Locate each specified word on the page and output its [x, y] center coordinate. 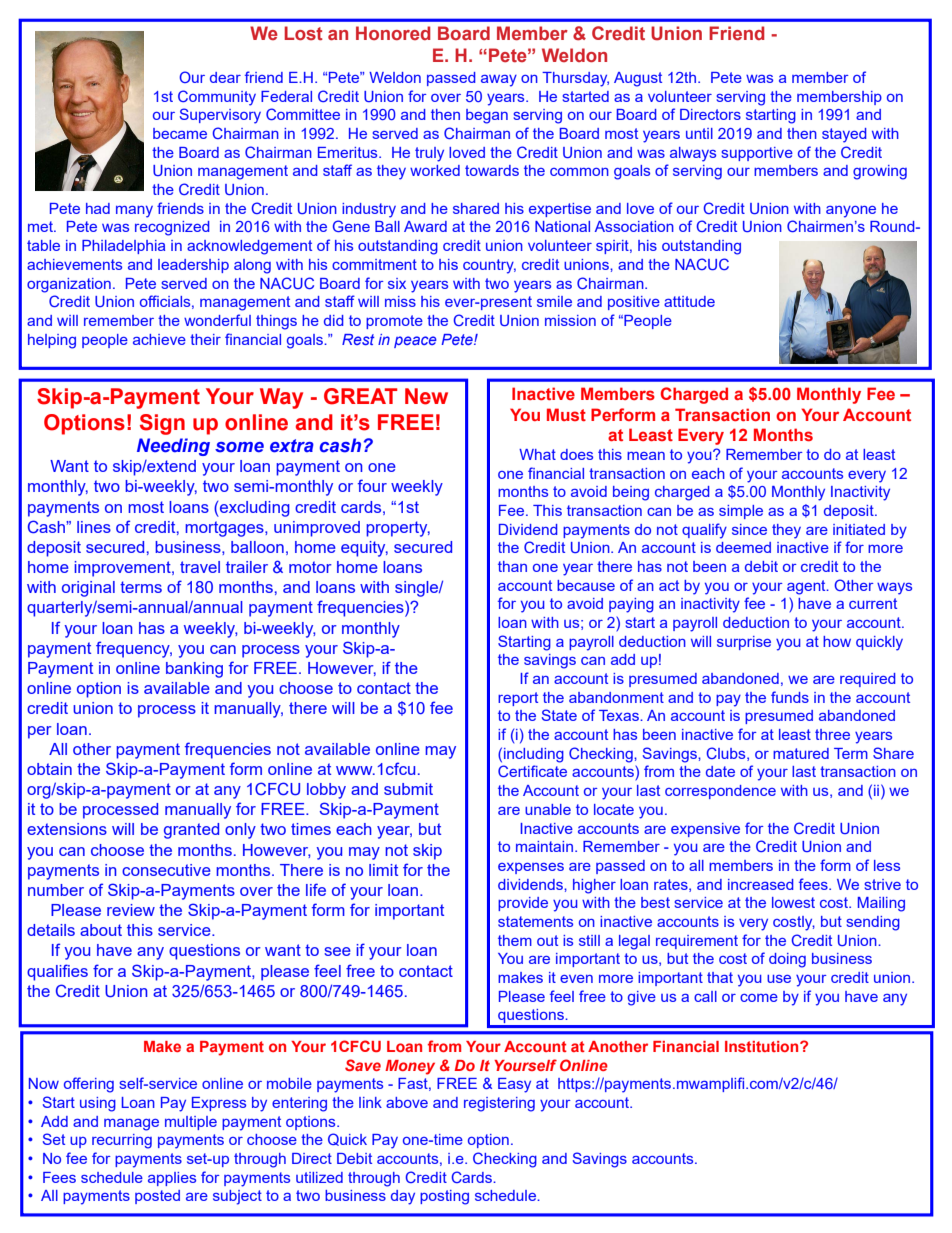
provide [523, 904]
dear [225, 77]
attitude [689, 301]
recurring [122, 1141]
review [131, 910]
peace [415, 342]
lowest [793, 902]
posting [444, 1197]
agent [807, 587]
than [512, 566]
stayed [844, 135]
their [205, 339]
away [499, 81]
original [88, 589]
